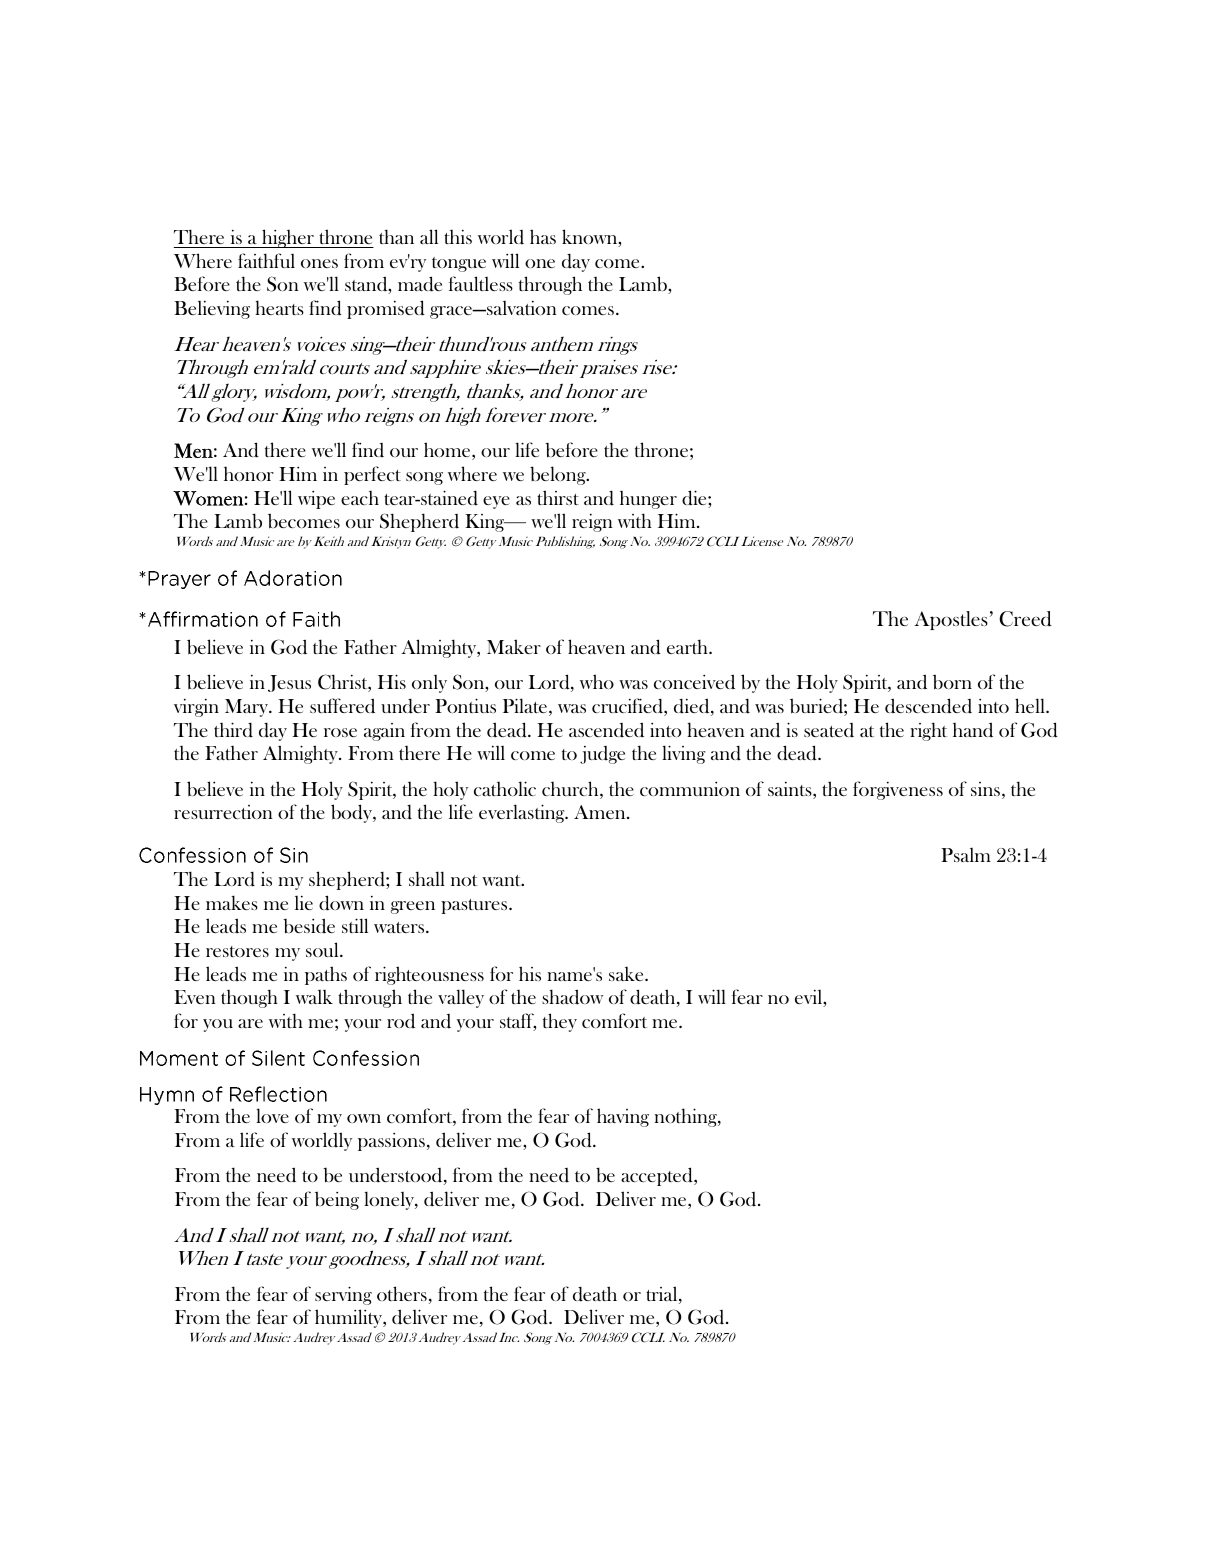 Image resolution: width=1210 pixels, height=1566 pixels. I want to click on ones, so click(319, 263).
